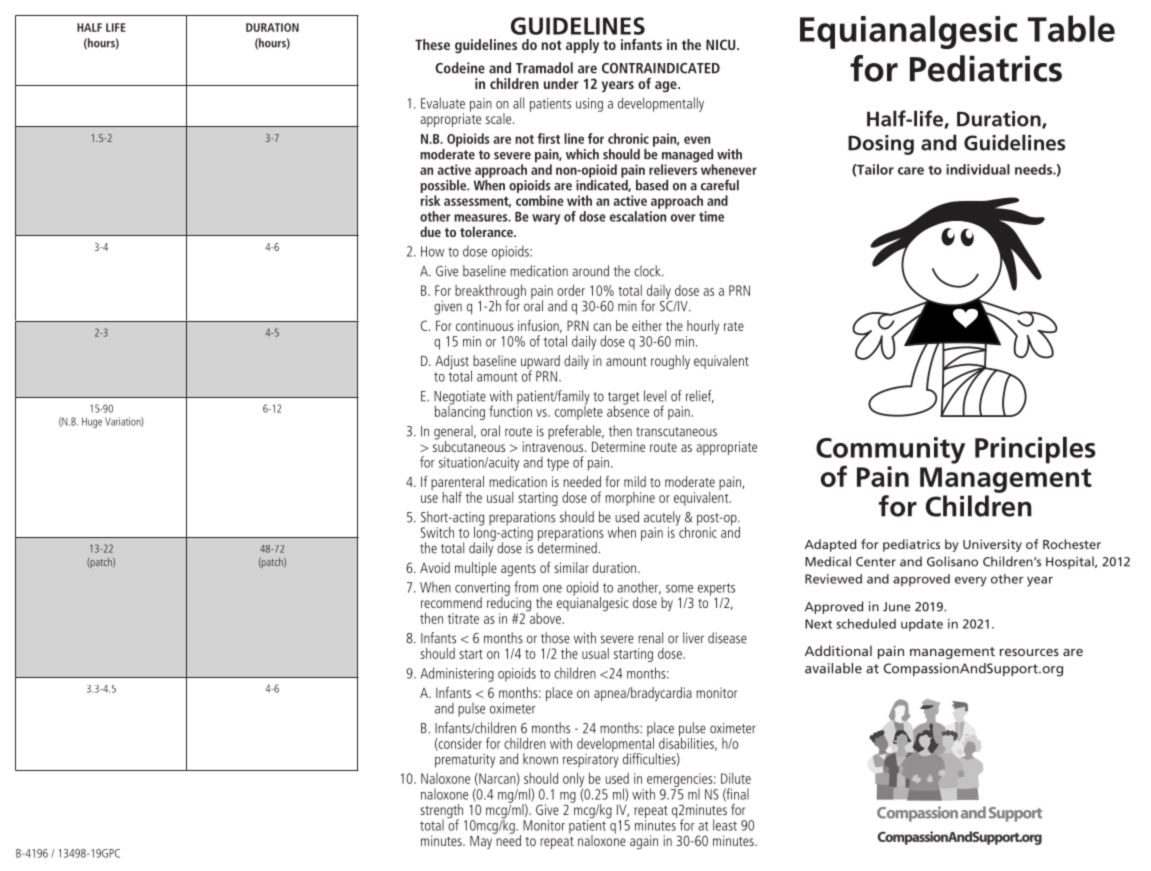 The image size is (1151, 871). What do you see at coordinates (571, 290) in the image?
I see `order` at bounding box center [571, 290].
